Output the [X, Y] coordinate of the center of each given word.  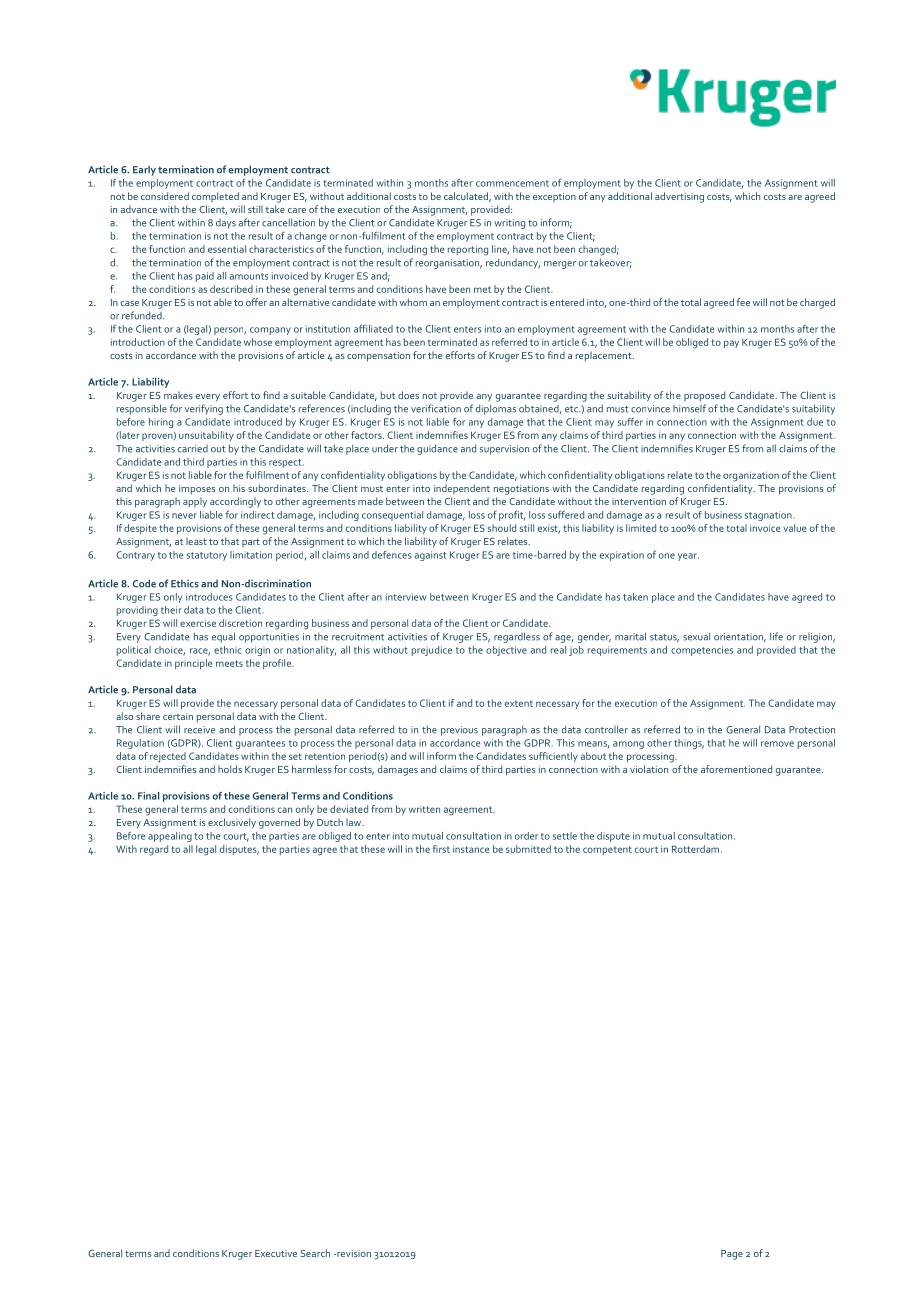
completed [215, 197]
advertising [679, 197]
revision [353, 1253]
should [502, 528]
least [196, 541]
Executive [276, 1253]
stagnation [769, 516]
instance [471, 849]
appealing [170, 837]
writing [509, 224]
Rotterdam [695, 849]
